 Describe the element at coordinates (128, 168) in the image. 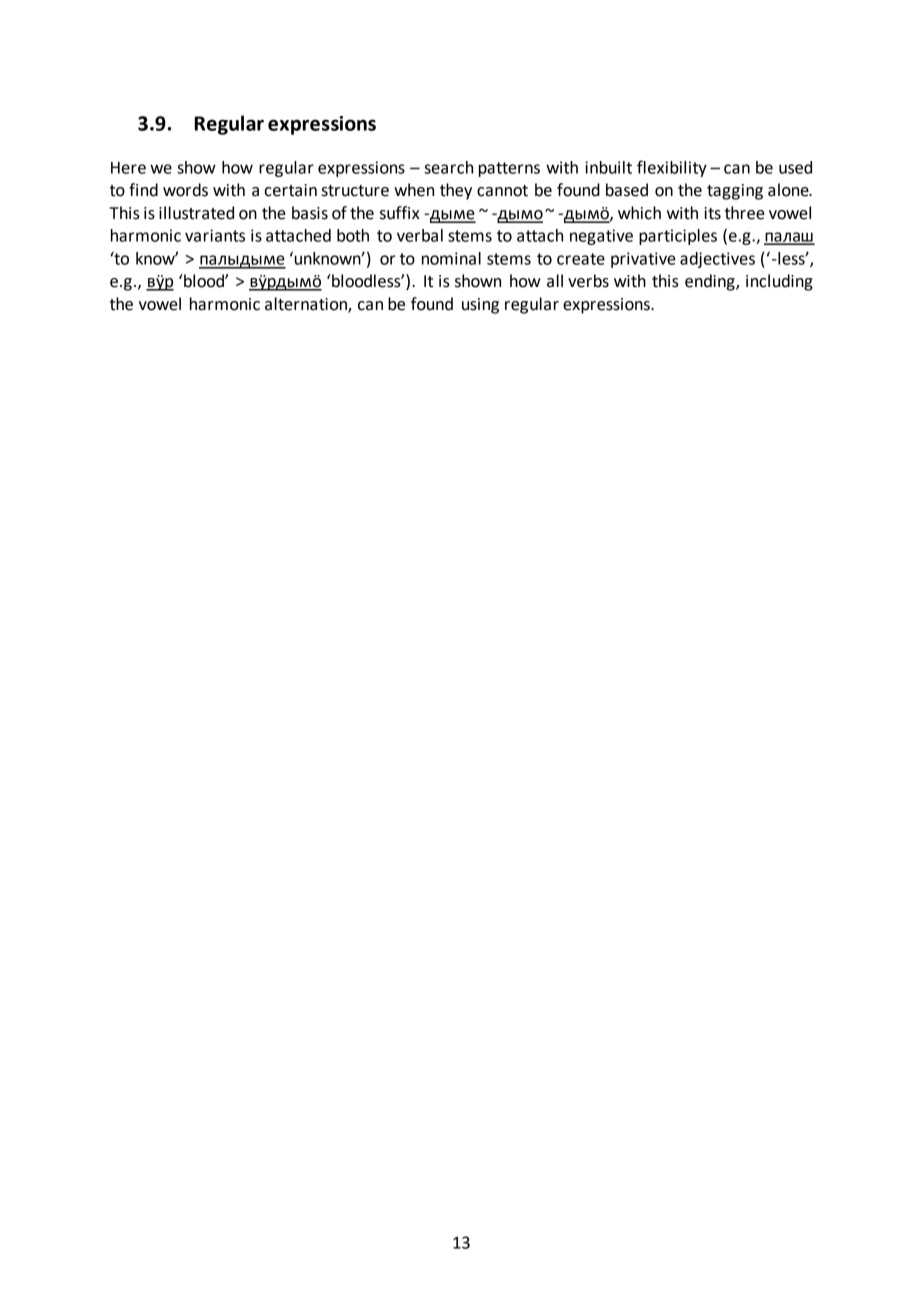

I see `Here` at that location.
